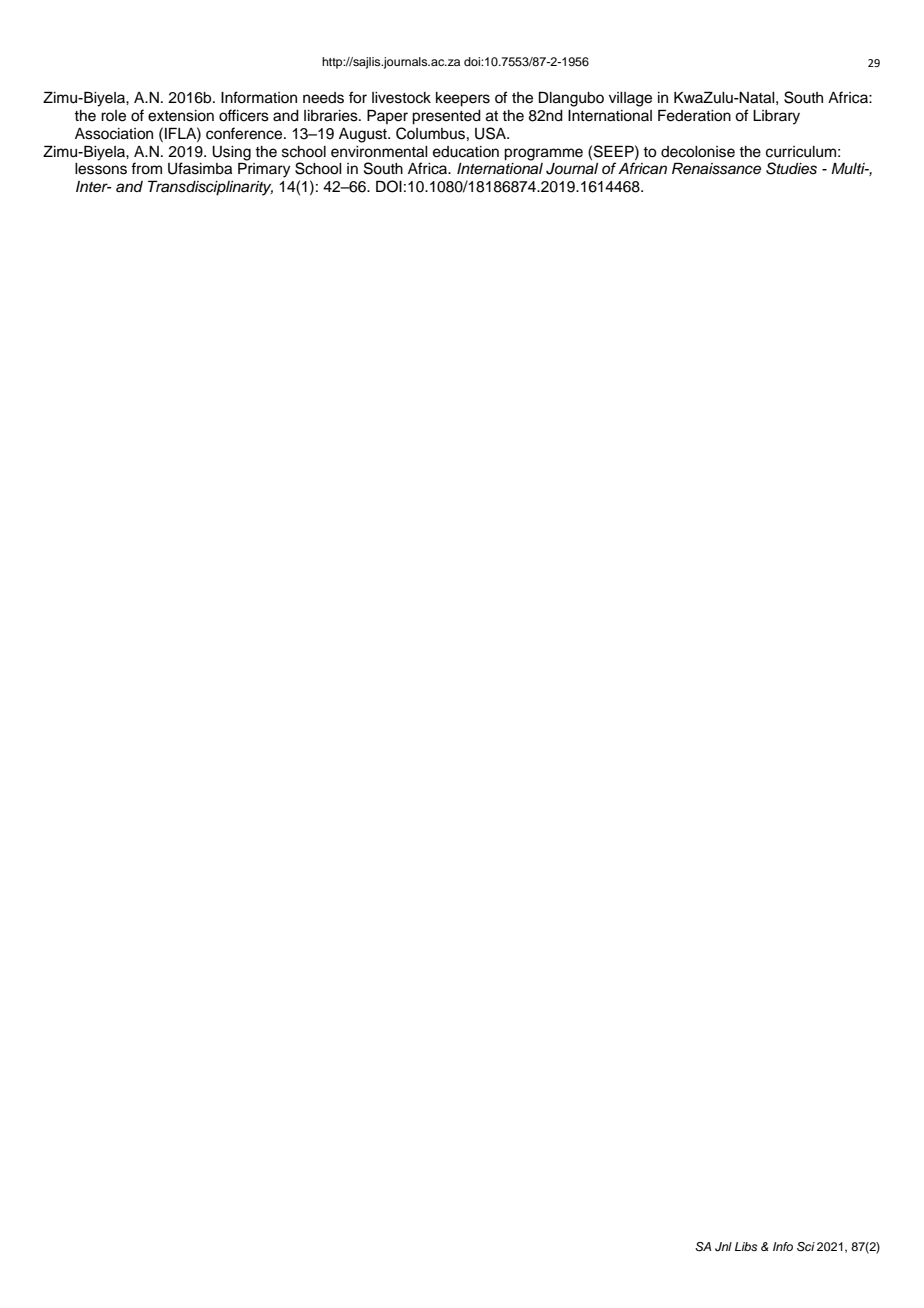  What do you see at coordinates (543, 154) in the screenshot?
I see `programme` at bounding box center [543, 154].
